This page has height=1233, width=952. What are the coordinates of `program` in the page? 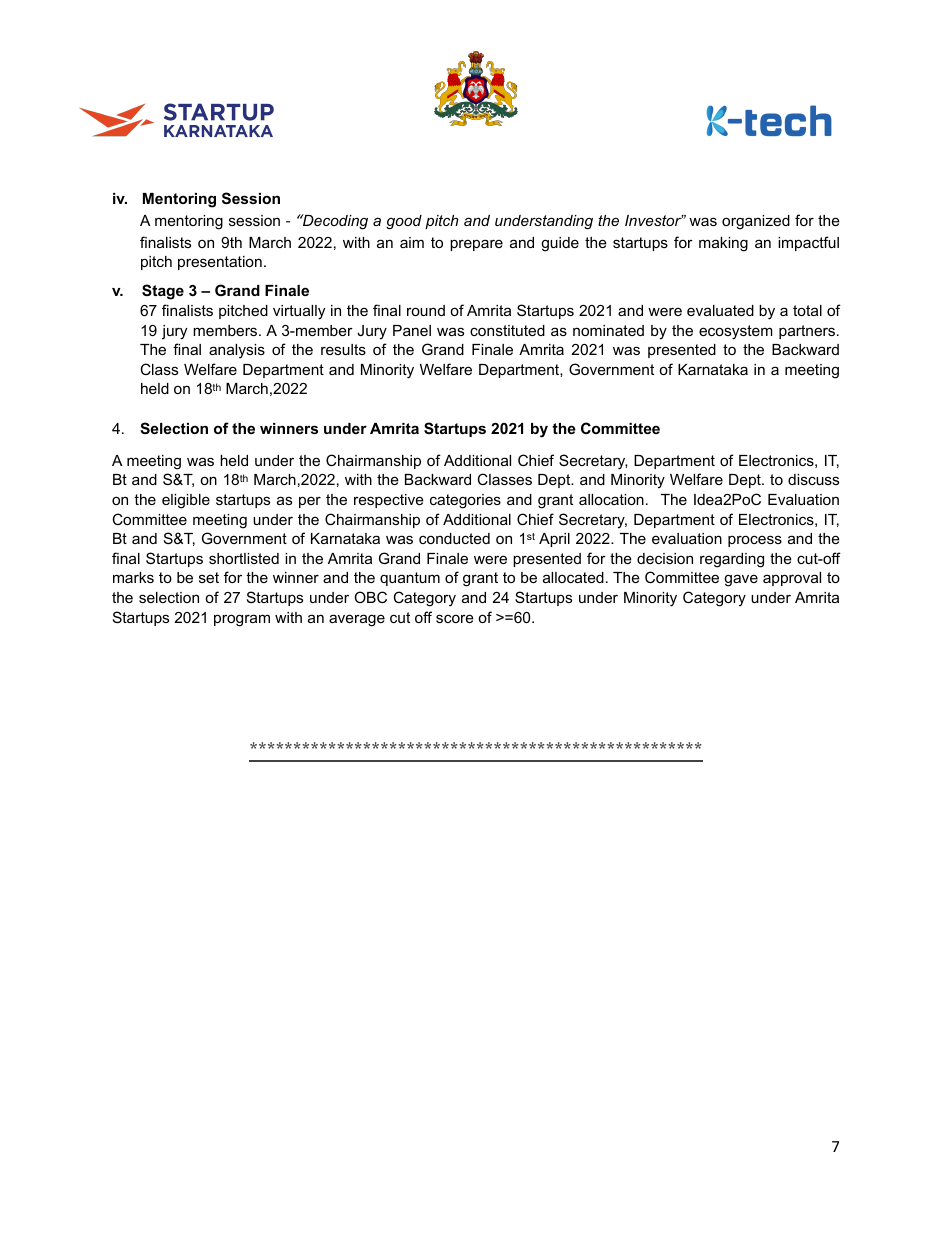 It's located at (242, 620).
